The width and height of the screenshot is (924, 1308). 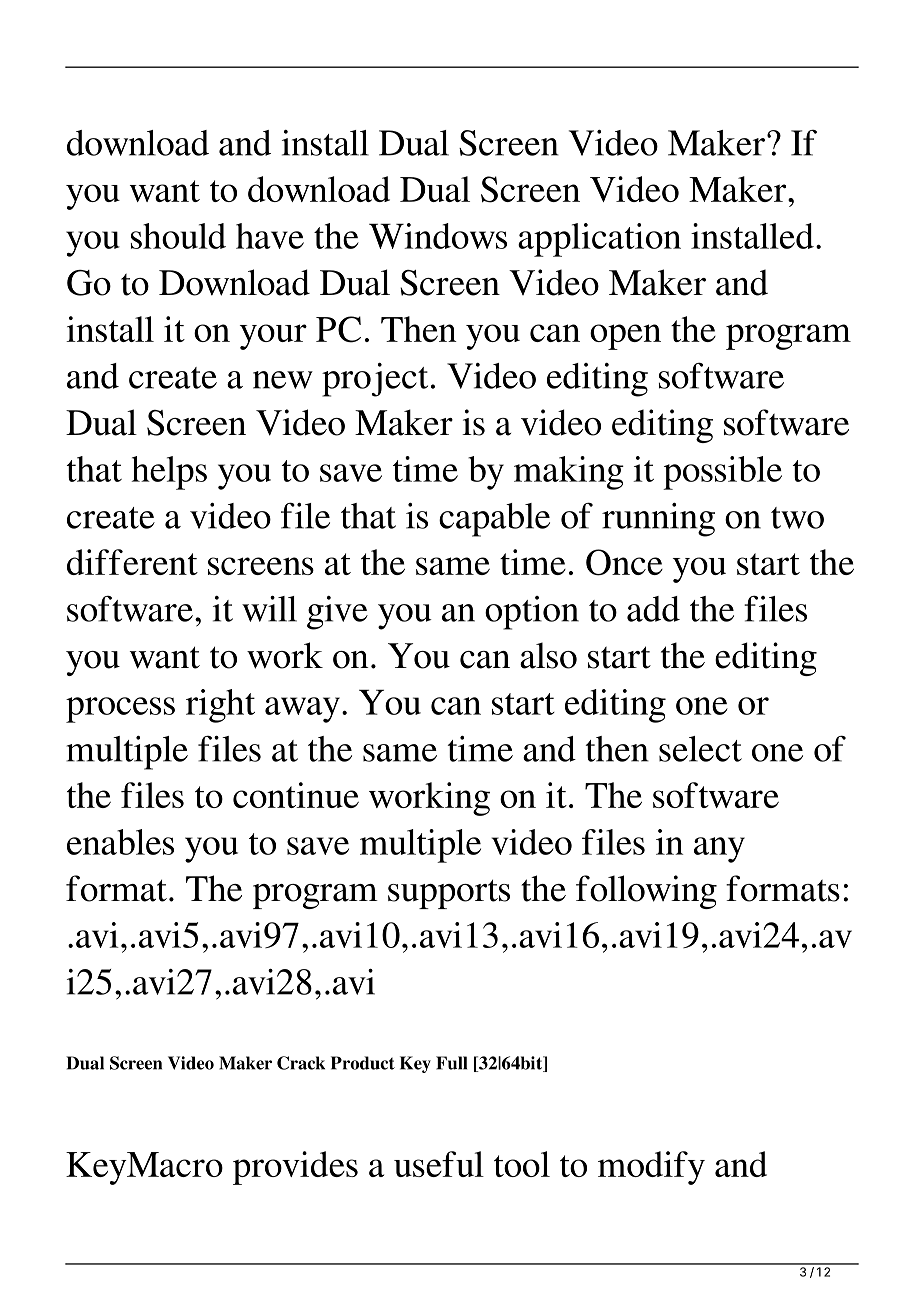 What do you see at coordinates (651, 1168) in the screenshot?
I see `modify` at bounding box center [651, 1168].
